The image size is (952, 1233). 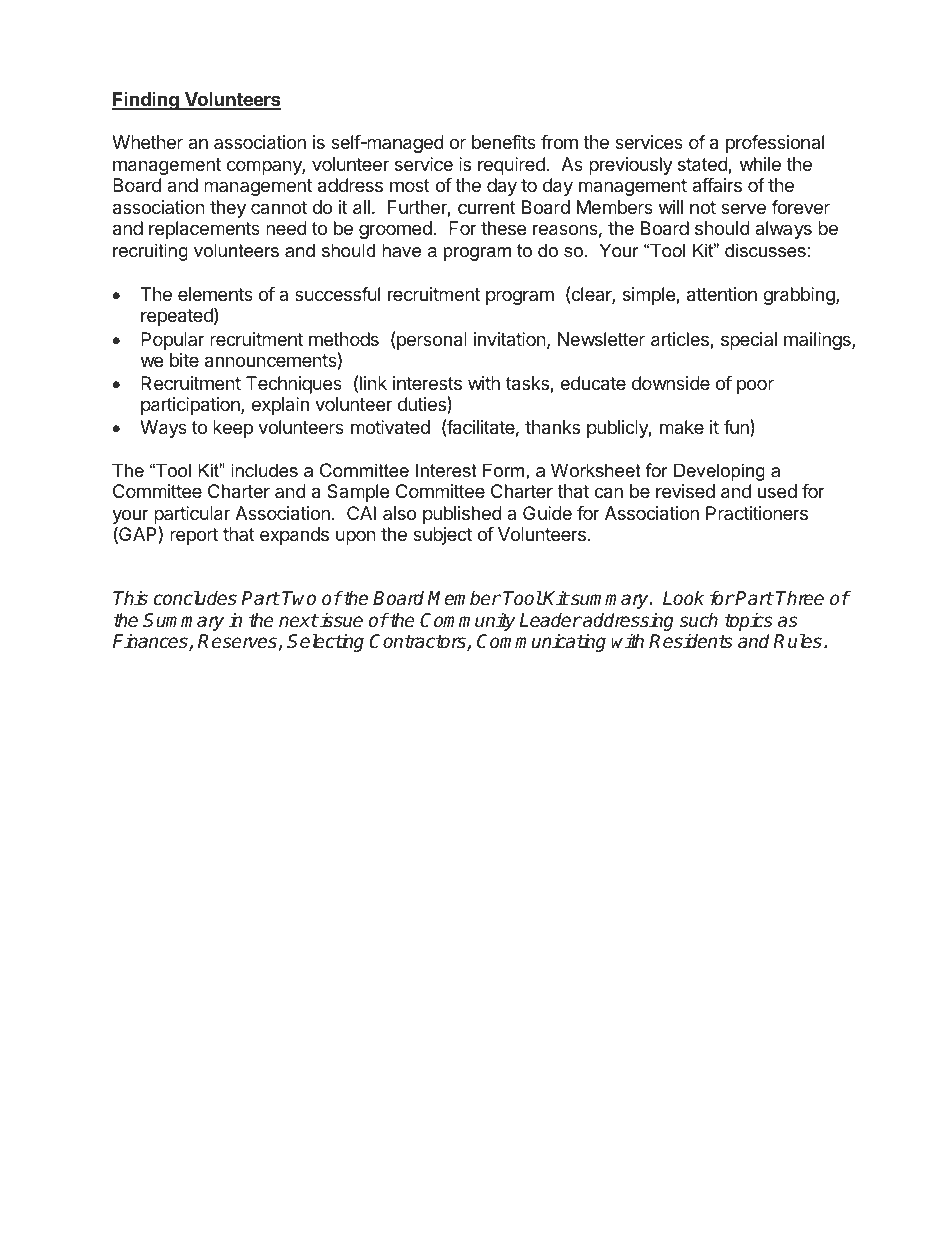 I want to click on includes, so click(x=264, y=470).
